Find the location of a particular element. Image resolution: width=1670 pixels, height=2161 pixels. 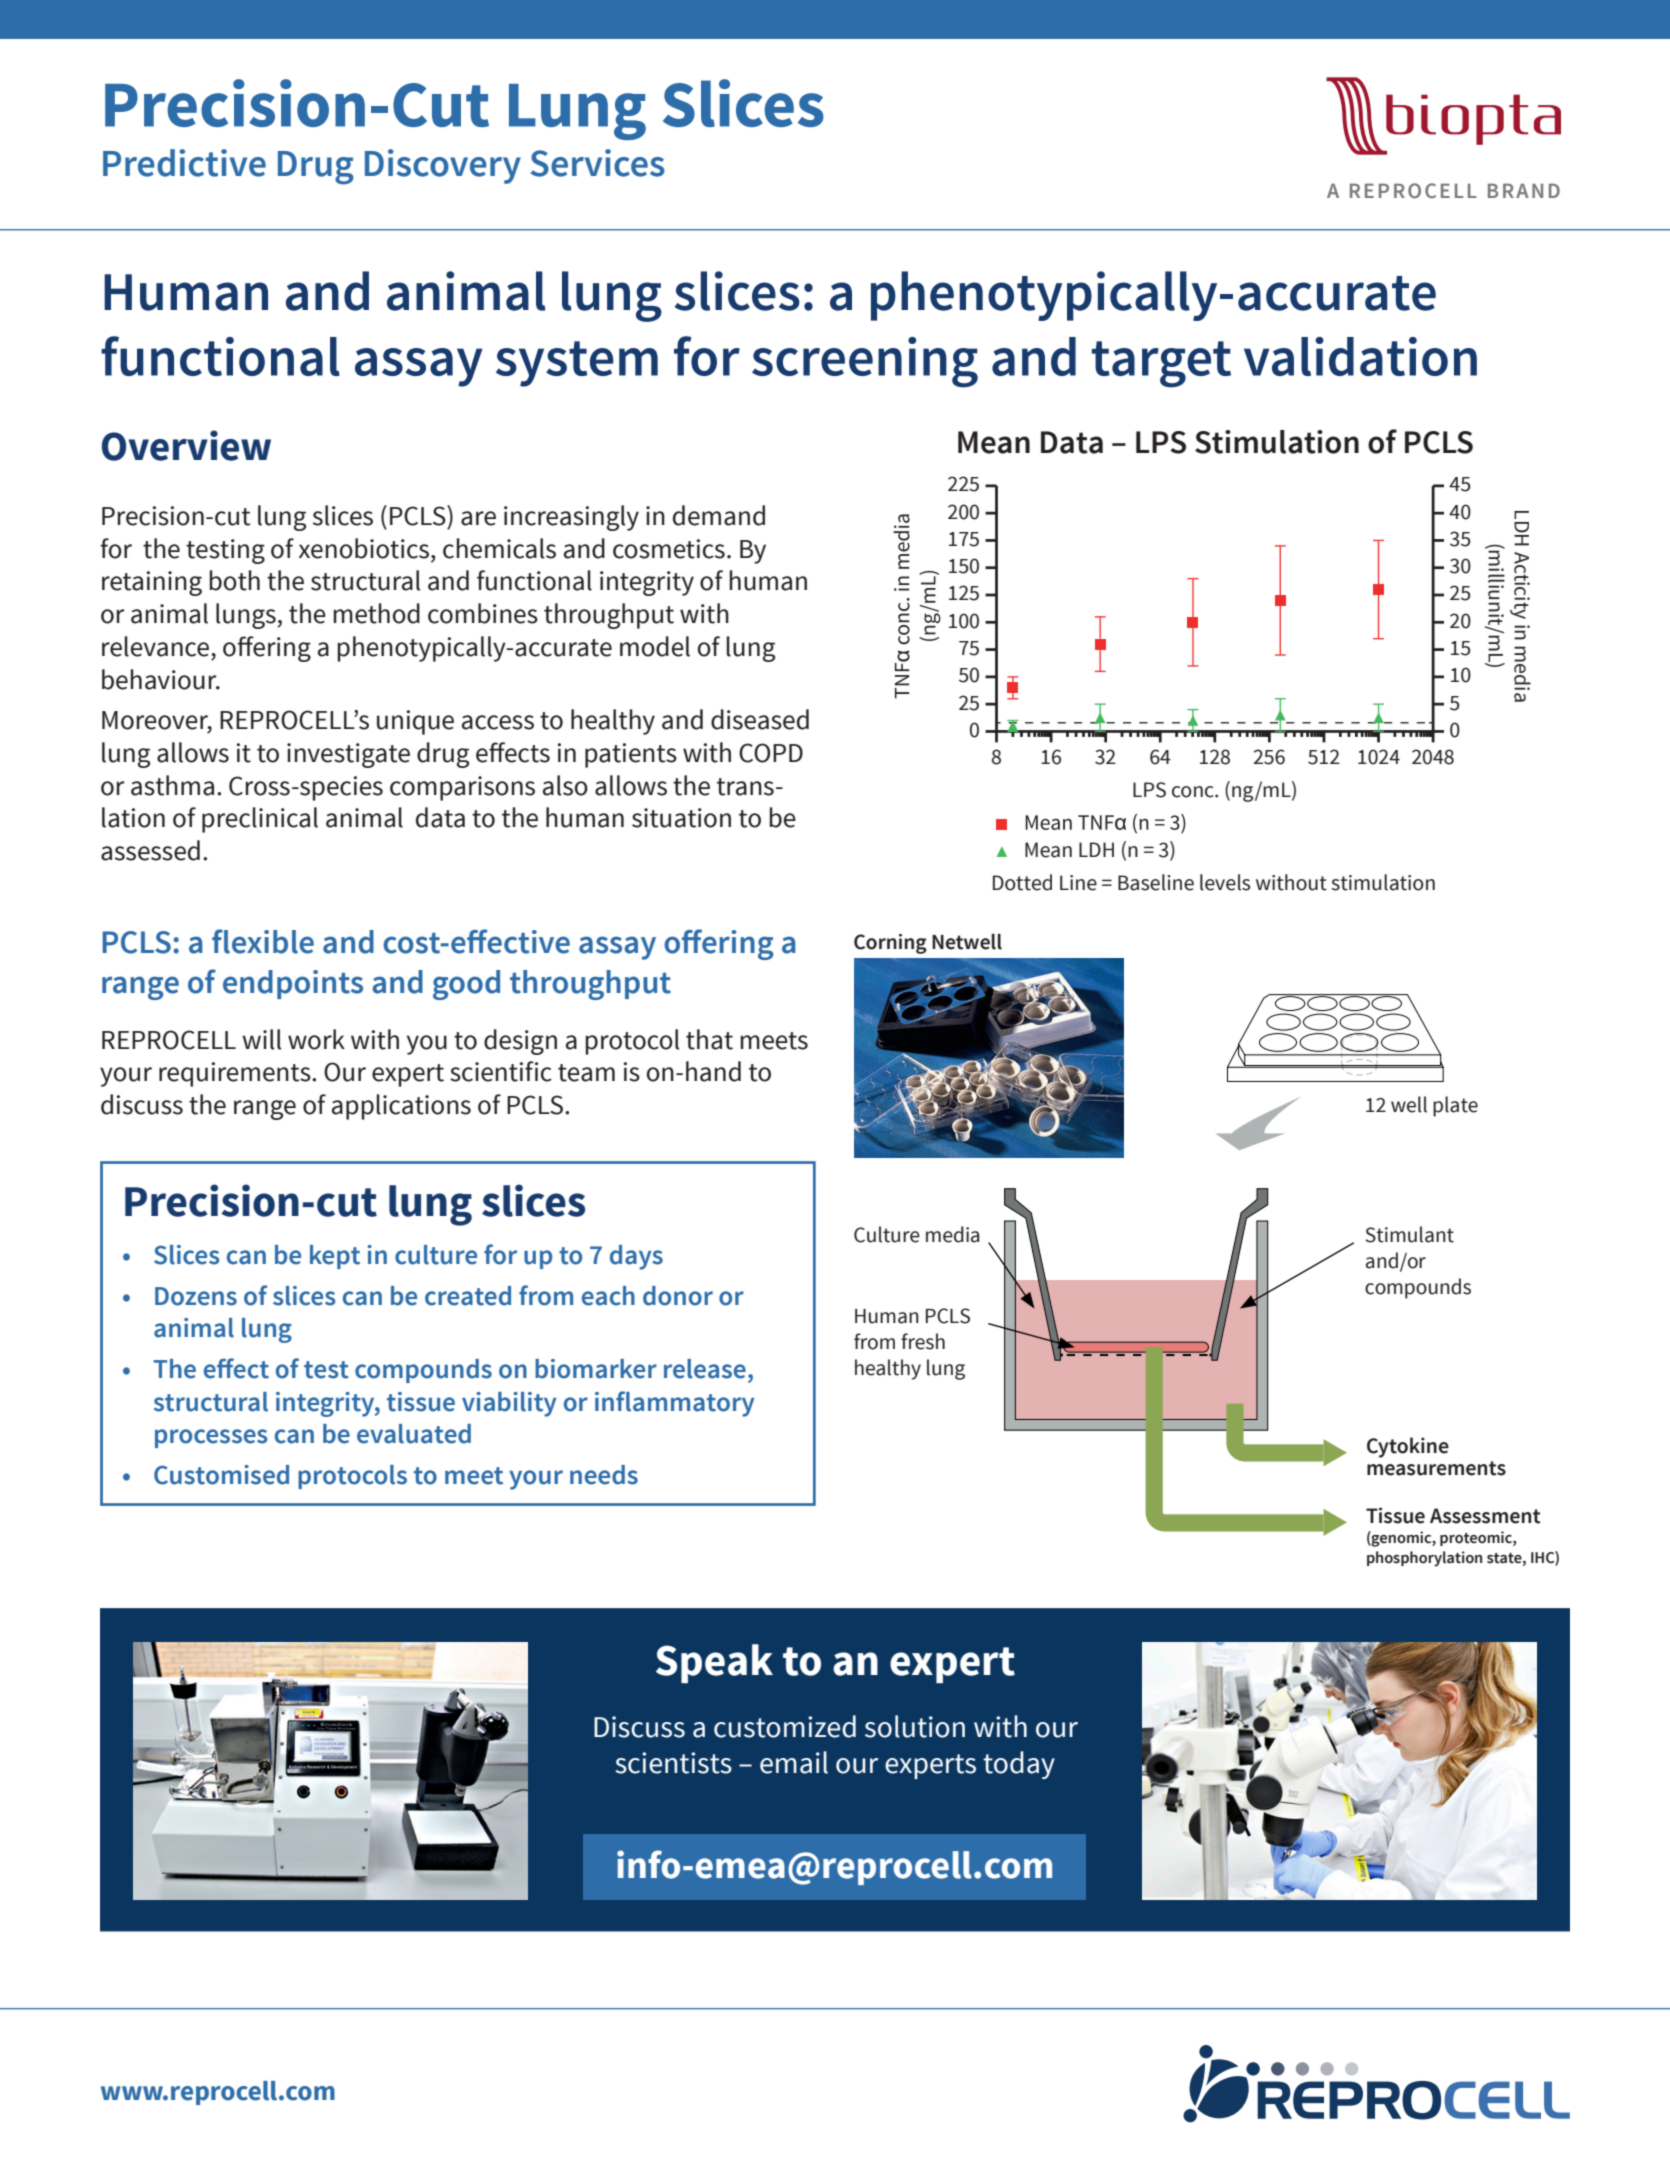

plate is located at coordinates (1455, 1106).
